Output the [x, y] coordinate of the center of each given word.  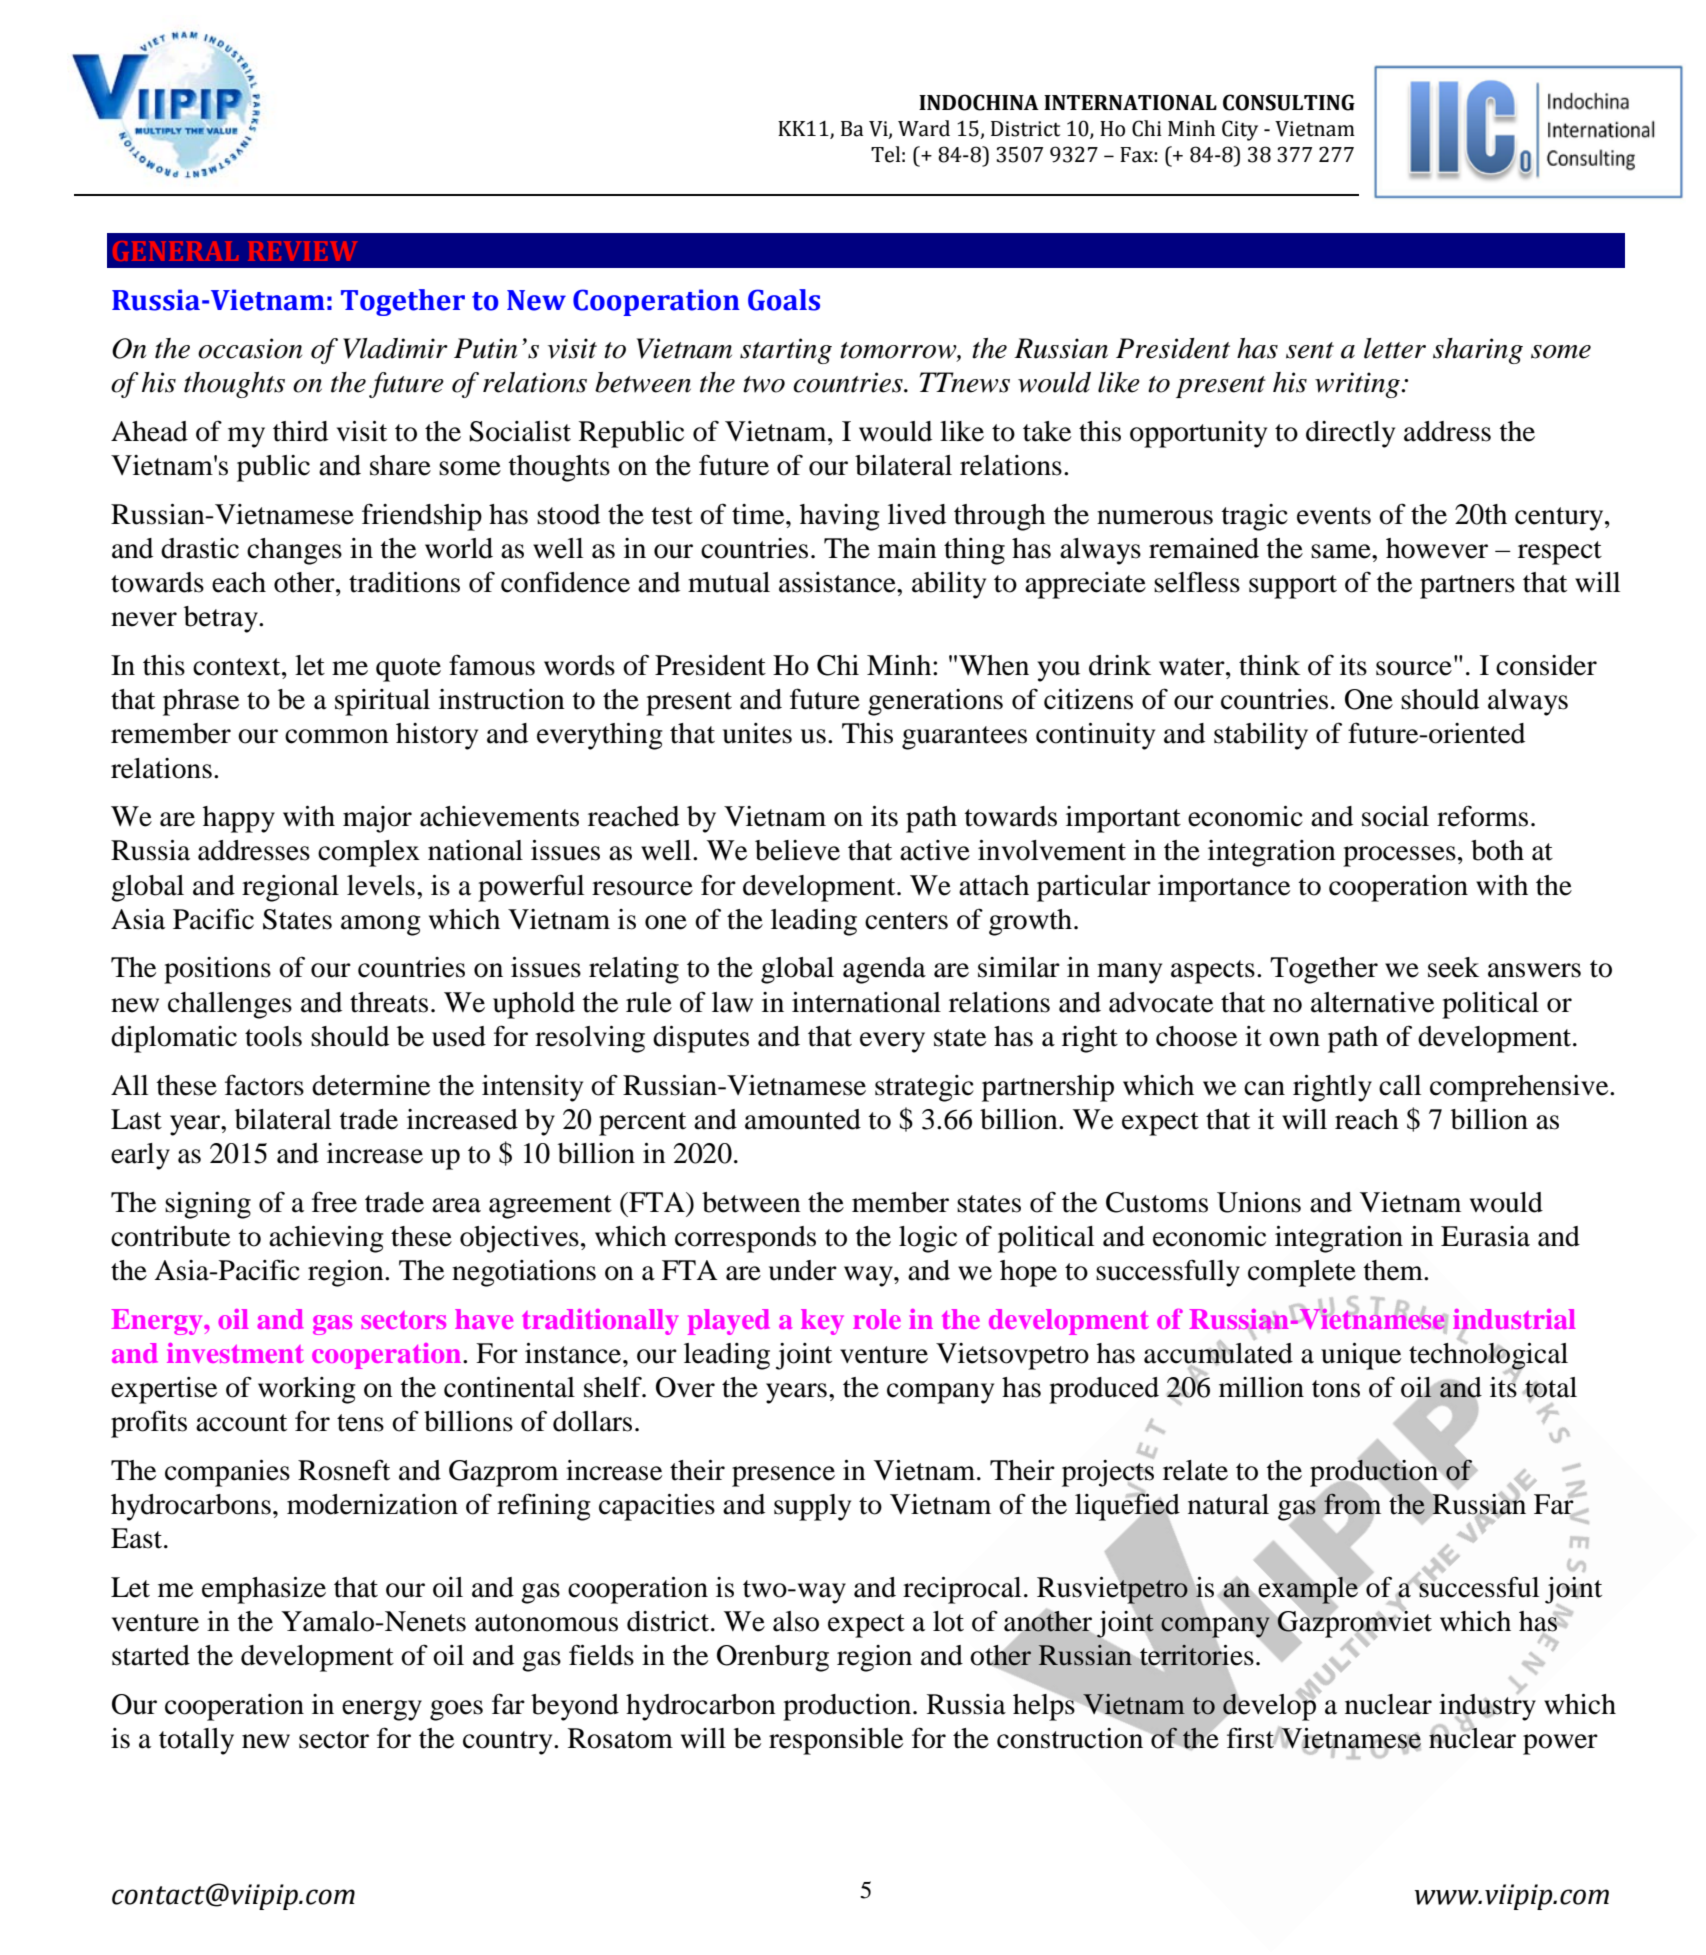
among [381, 925]
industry [1487, 1706]
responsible [836, 1741]
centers [906, 921]
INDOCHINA [979, 102]
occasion [250, 348]
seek [1453, 967]
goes [456, 1710]
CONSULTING [1289, 102]
